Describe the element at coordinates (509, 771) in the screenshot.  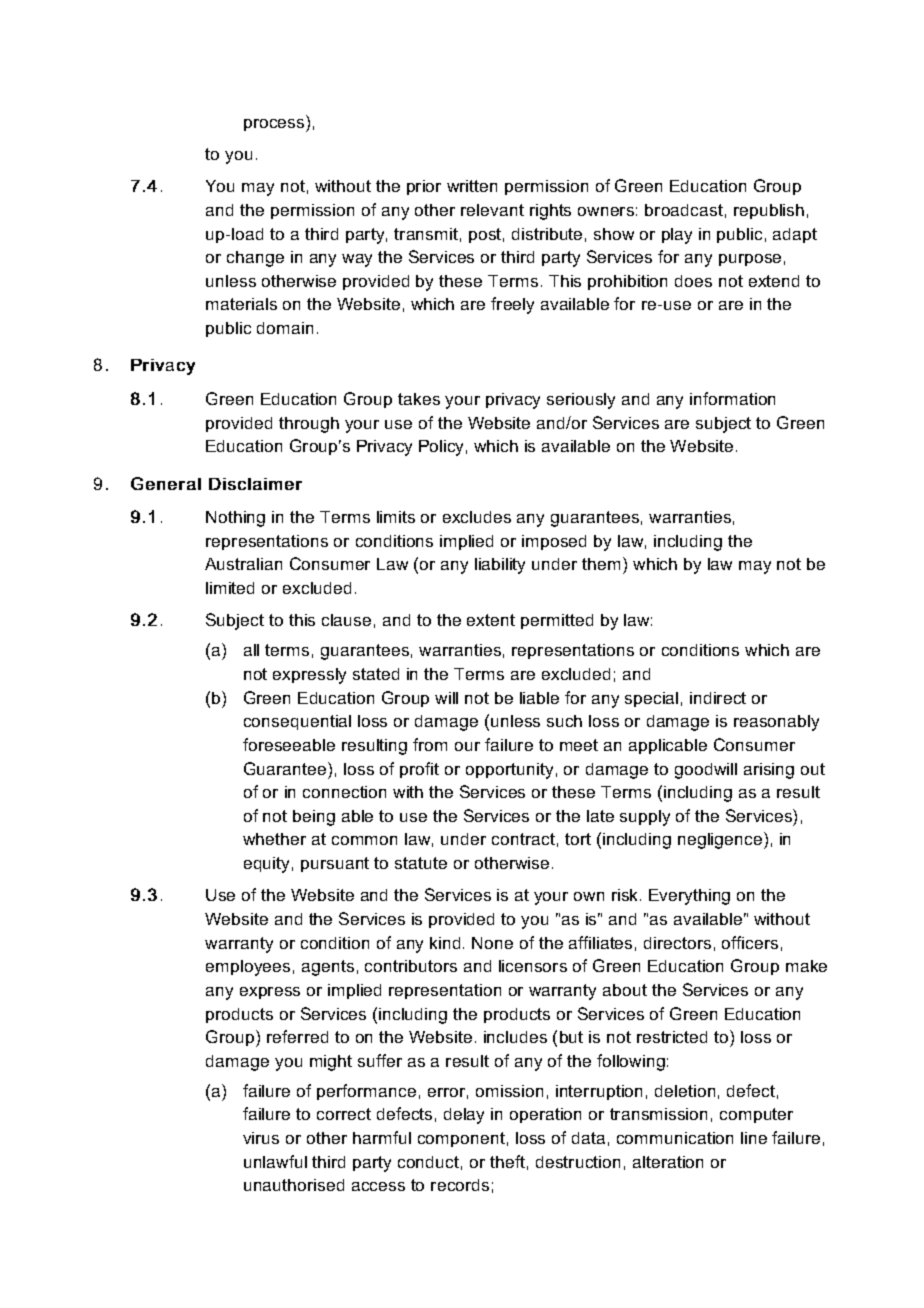
I see `opportunity` at that location.
